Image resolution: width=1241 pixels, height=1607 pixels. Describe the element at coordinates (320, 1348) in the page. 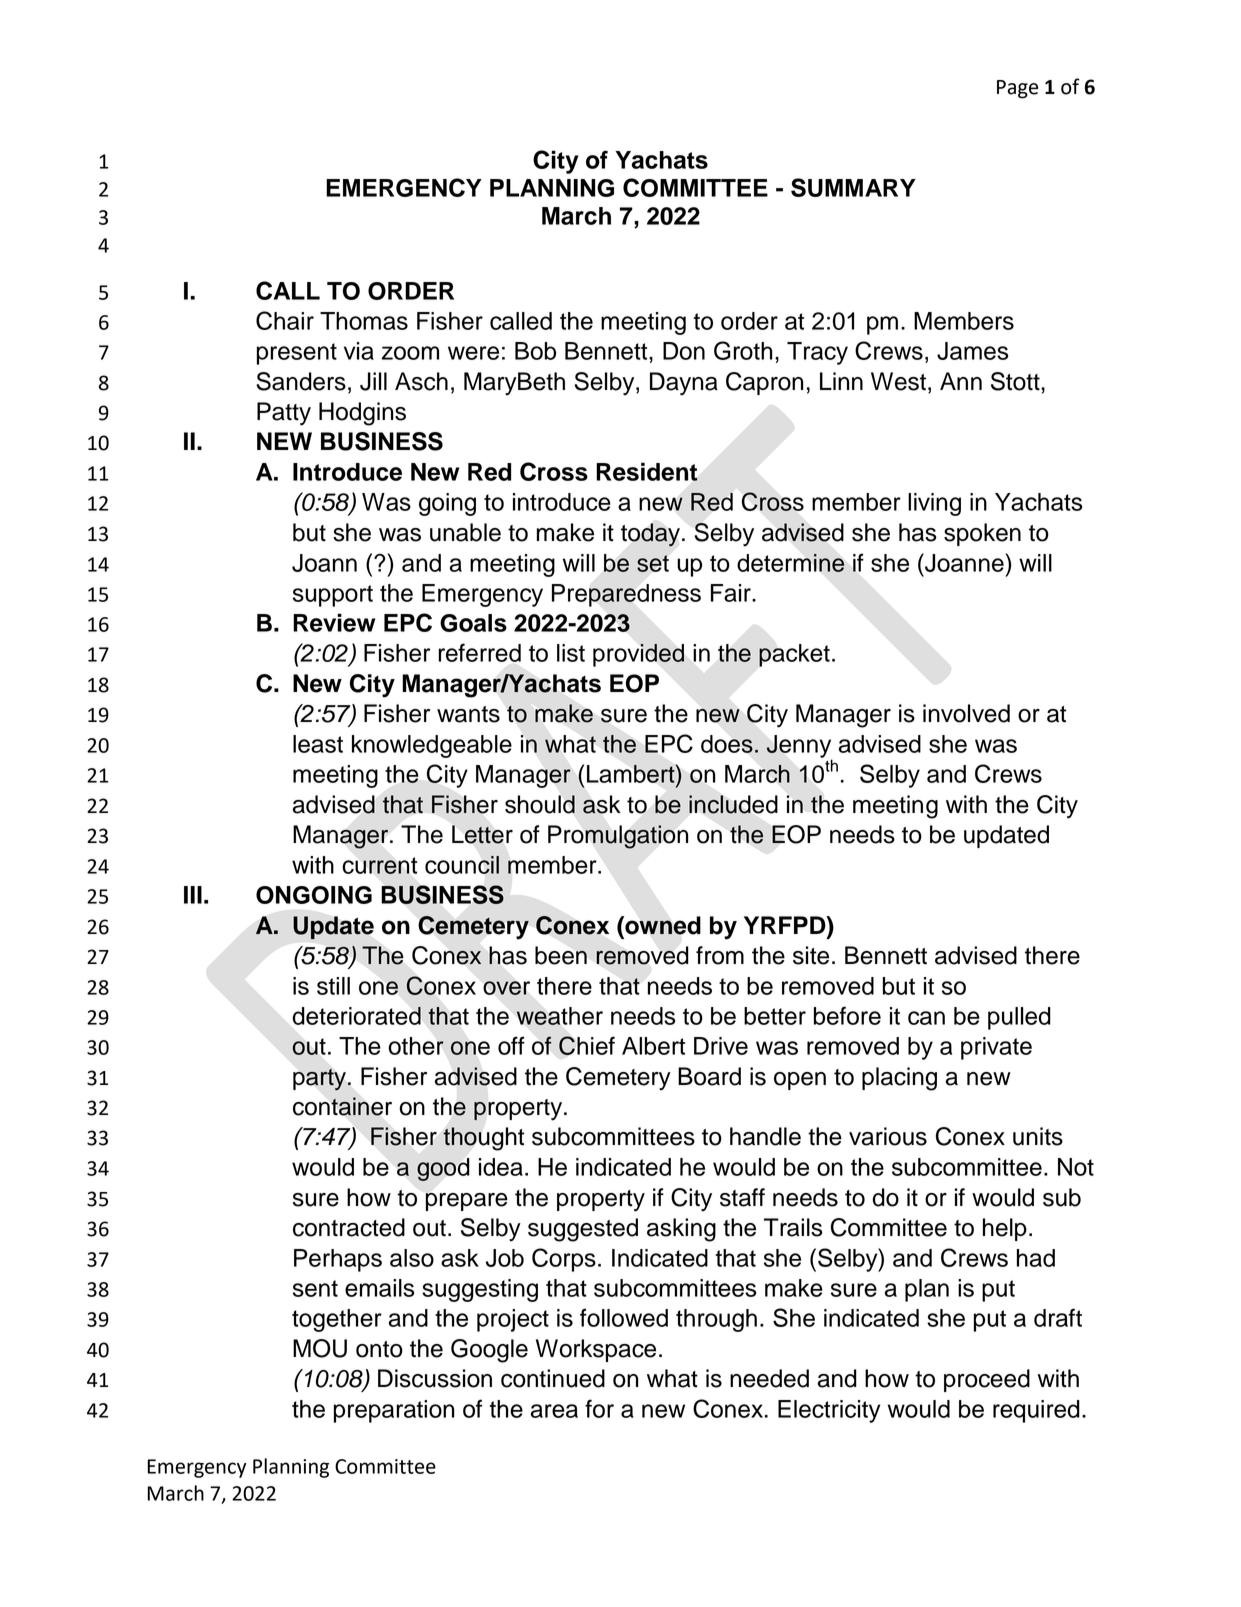

I see `MOU` at that location.
